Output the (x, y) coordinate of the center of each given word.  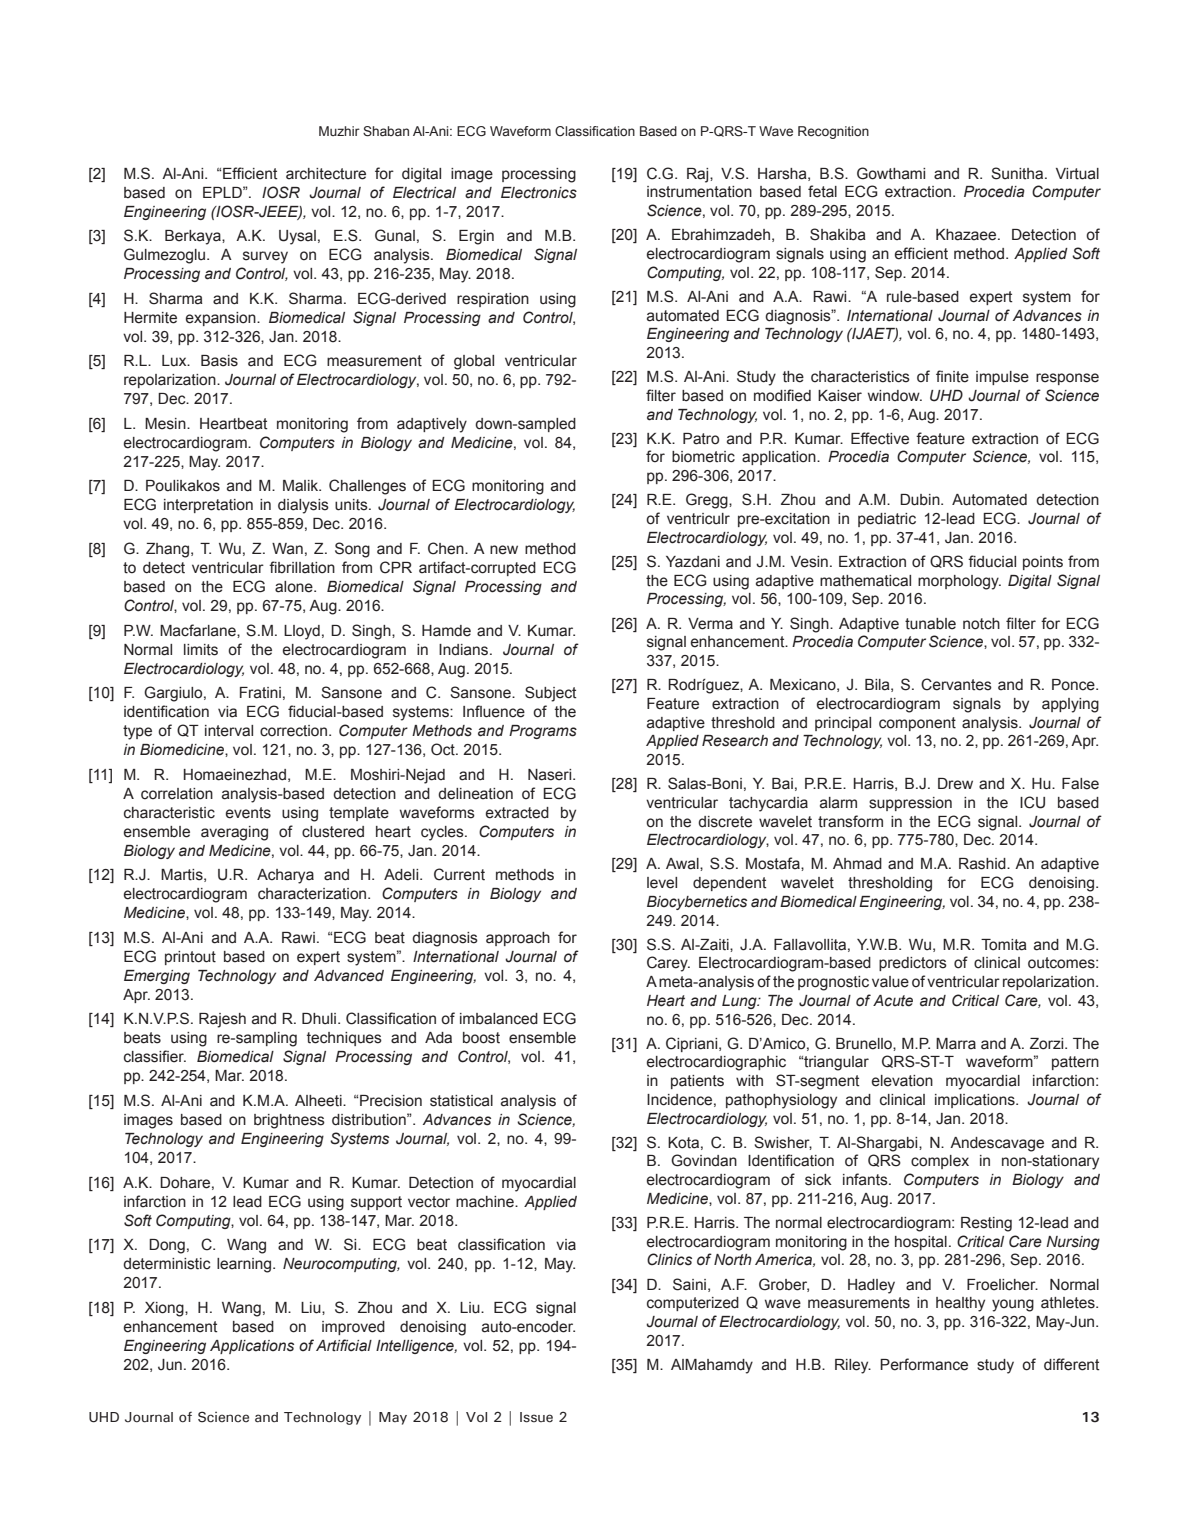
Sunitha (1018, 173)
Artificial (344, 1345)
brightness (289, 1121)
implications (976, 1101)
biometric (703, 457)
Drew (955, 784)
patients (697, 1082)
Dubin (921, 500)
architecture (326, 174)
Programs (543, 732)
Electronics (539, 193)
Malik (302, 486)
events (248, 813)
